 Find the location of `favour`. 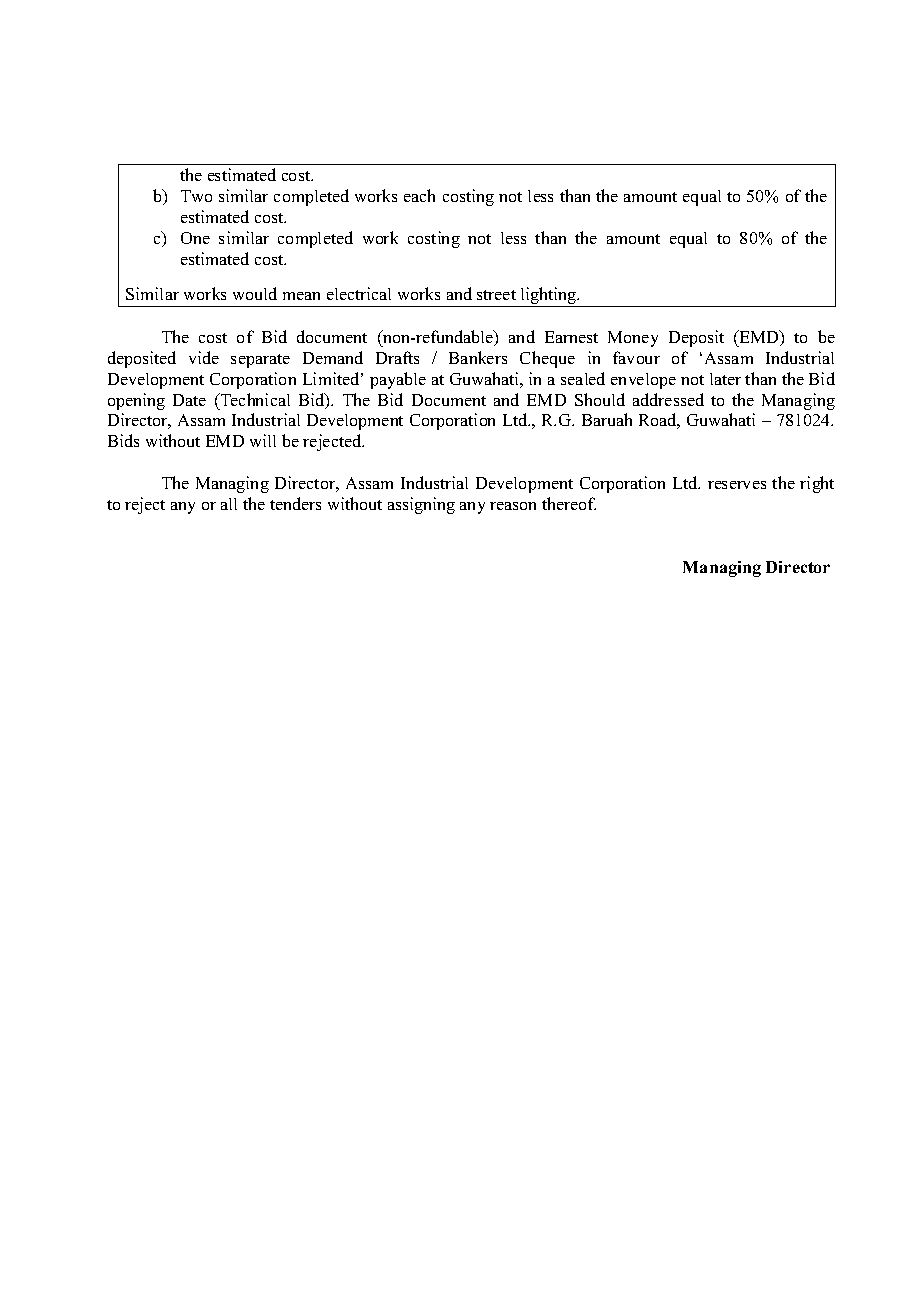

favour is located at coordinates (636, 357).
